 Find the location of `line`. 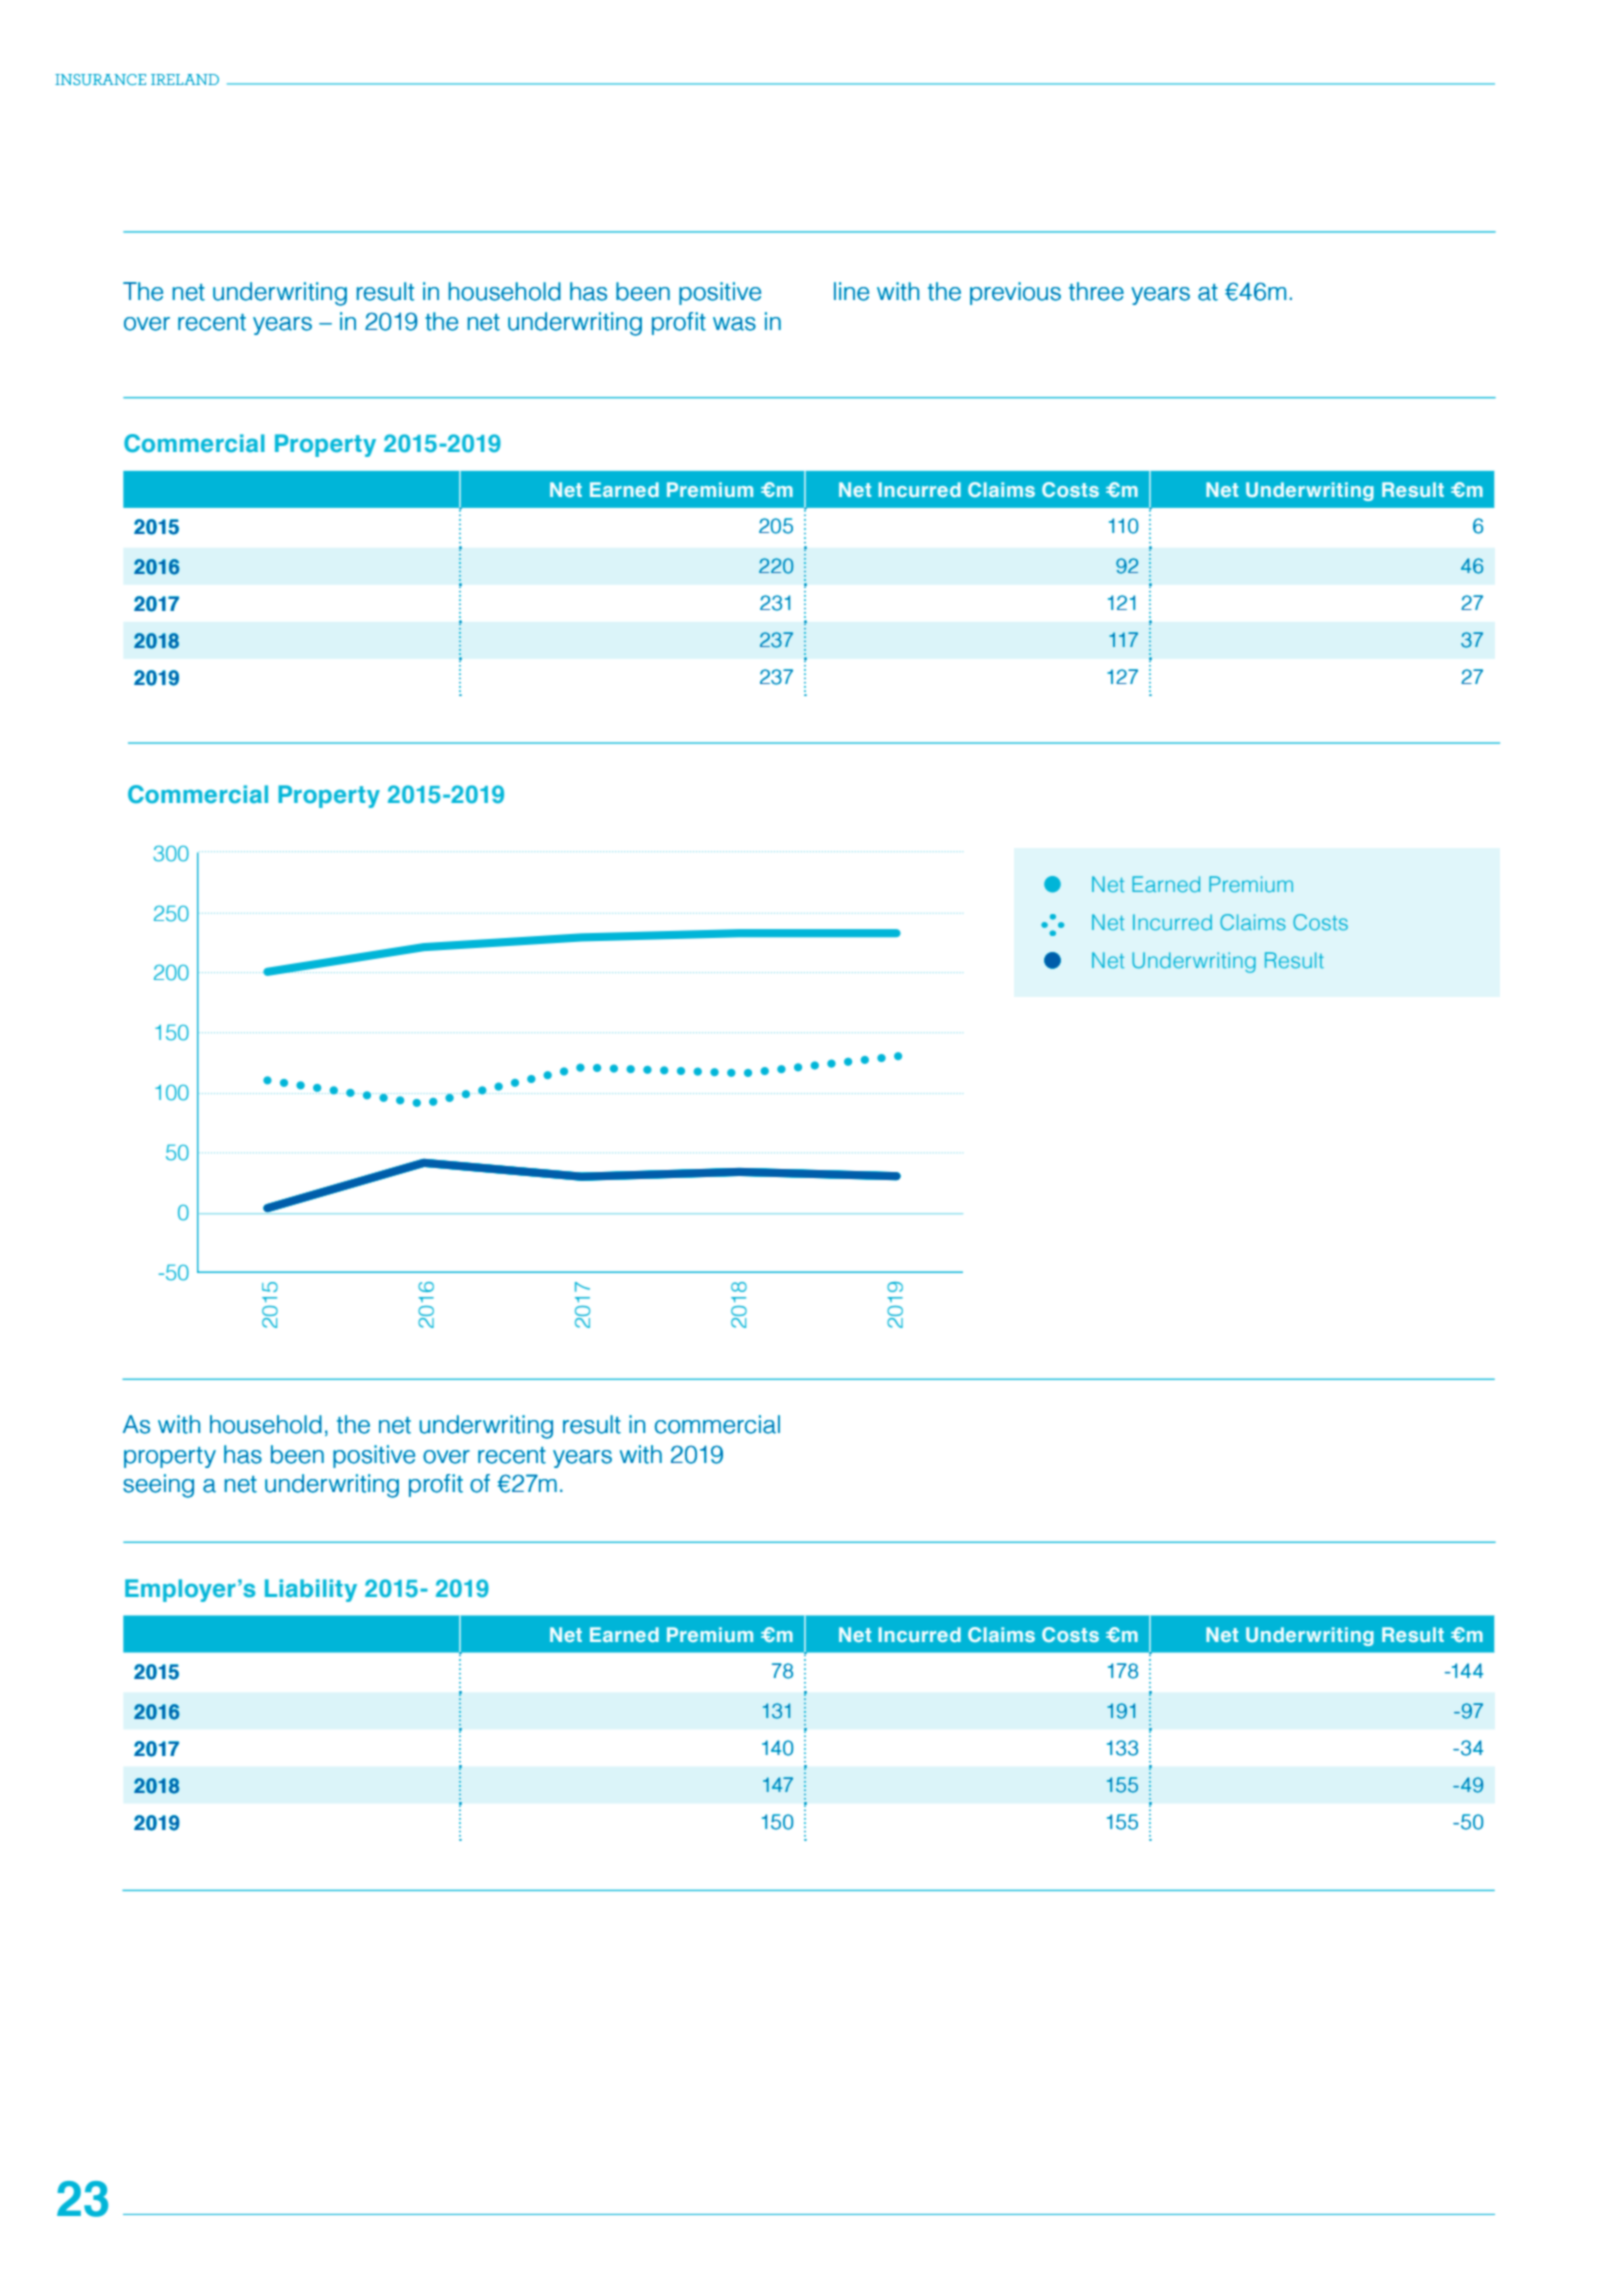

line is located at coordinates (851, 291).
